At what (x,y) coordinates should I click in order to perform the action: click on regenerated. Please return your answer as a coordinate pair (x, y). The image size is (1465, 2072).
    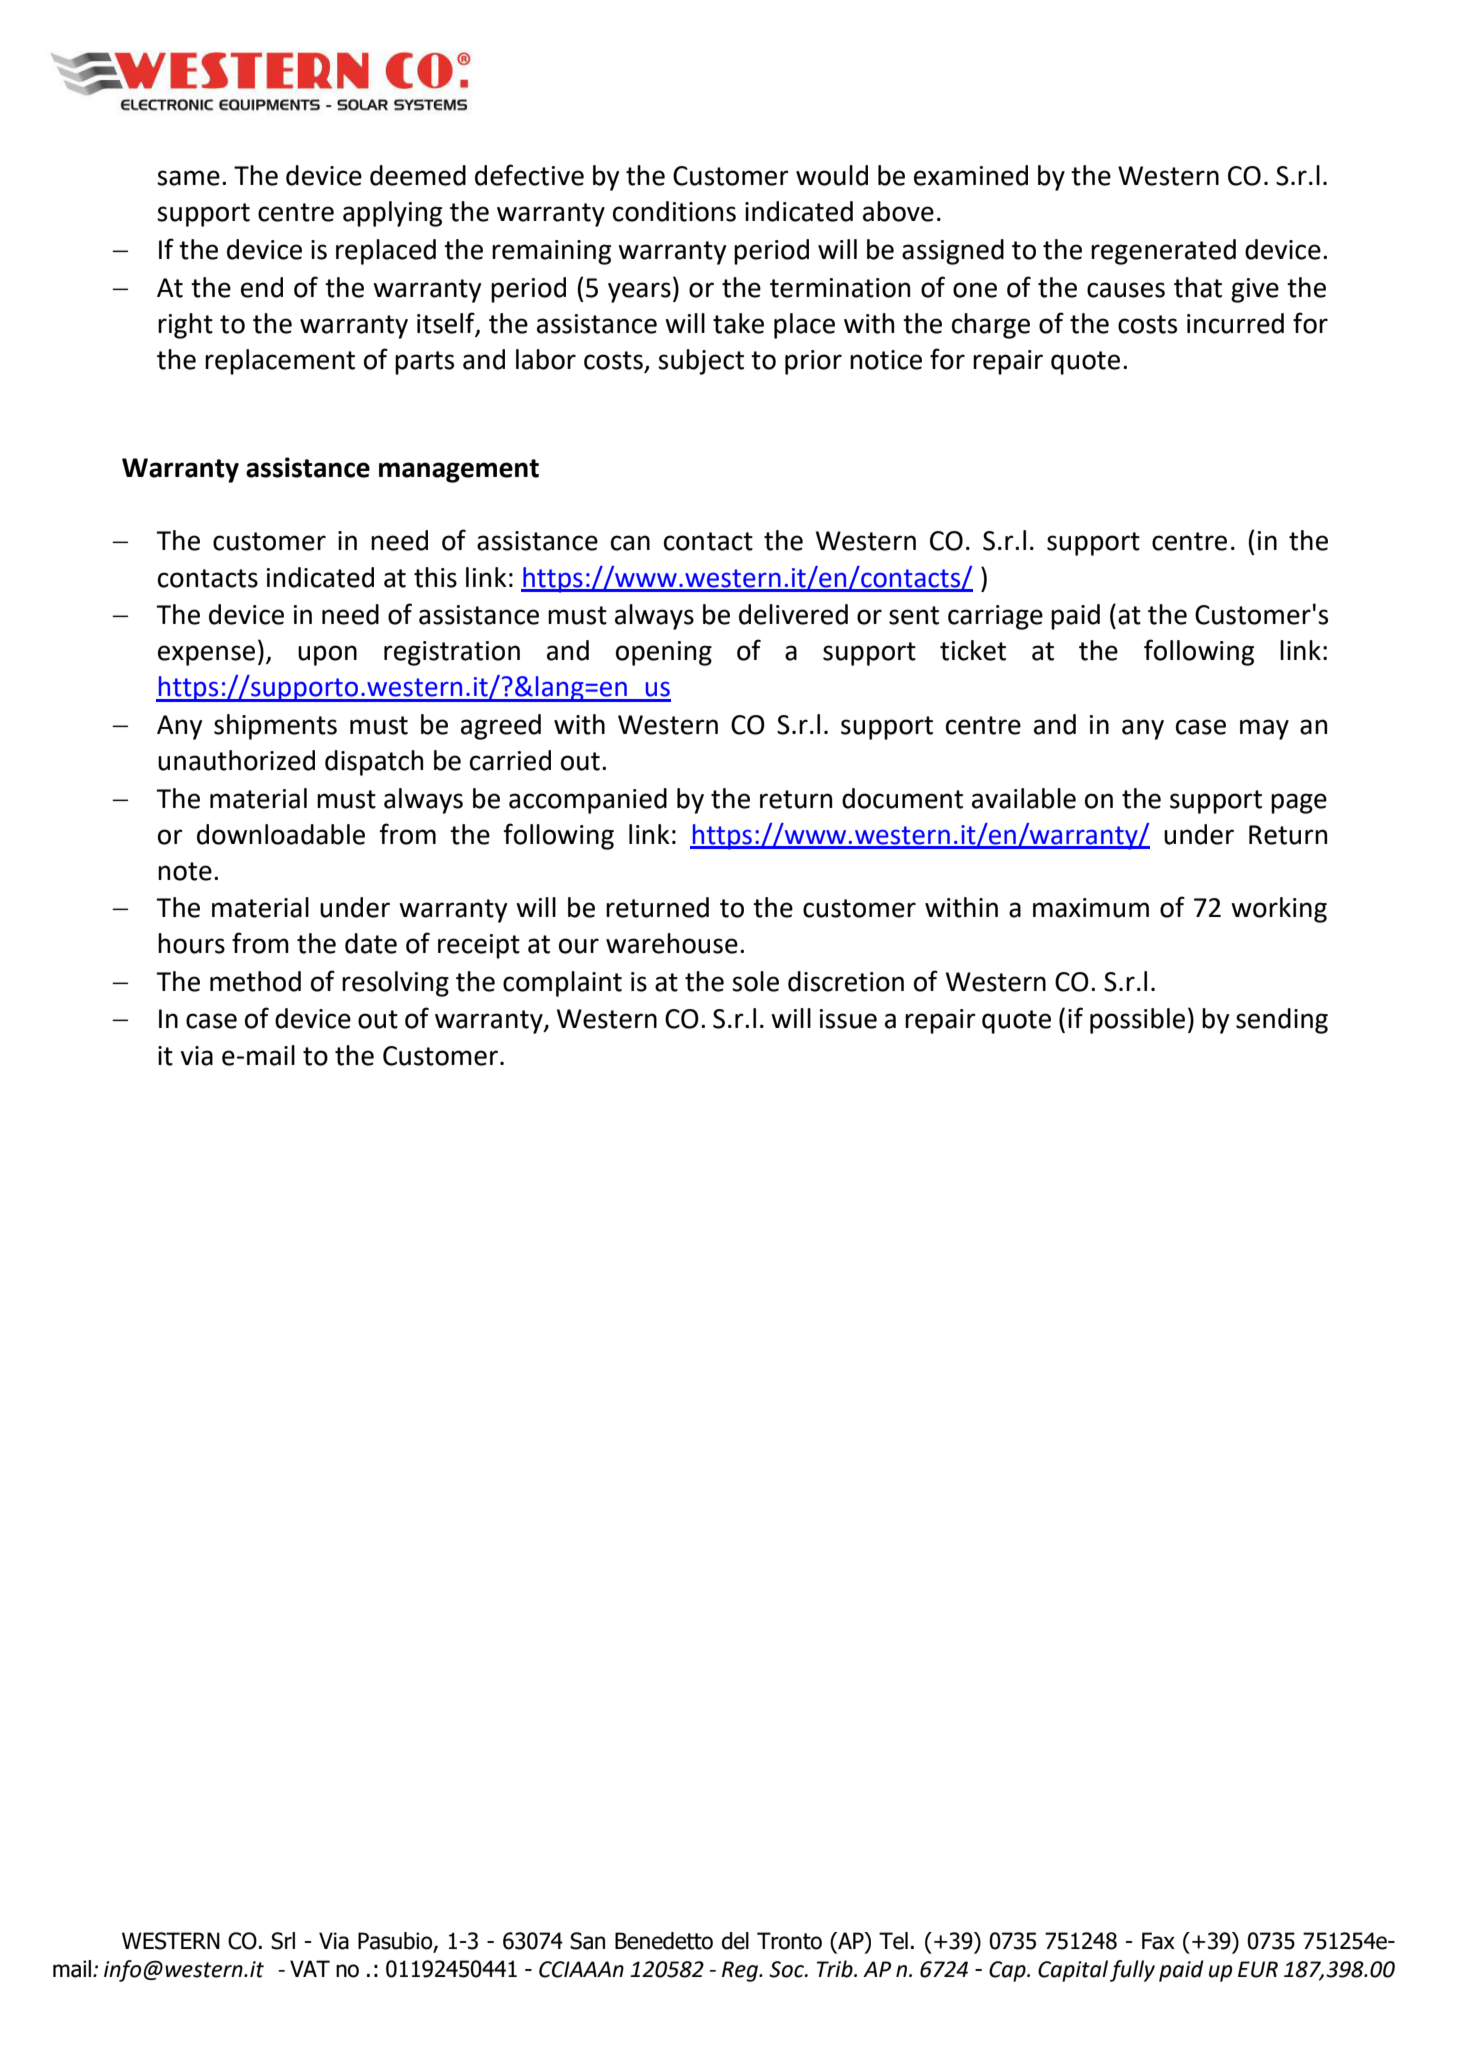
    Looking at the image, I should click on (1163, 252).
